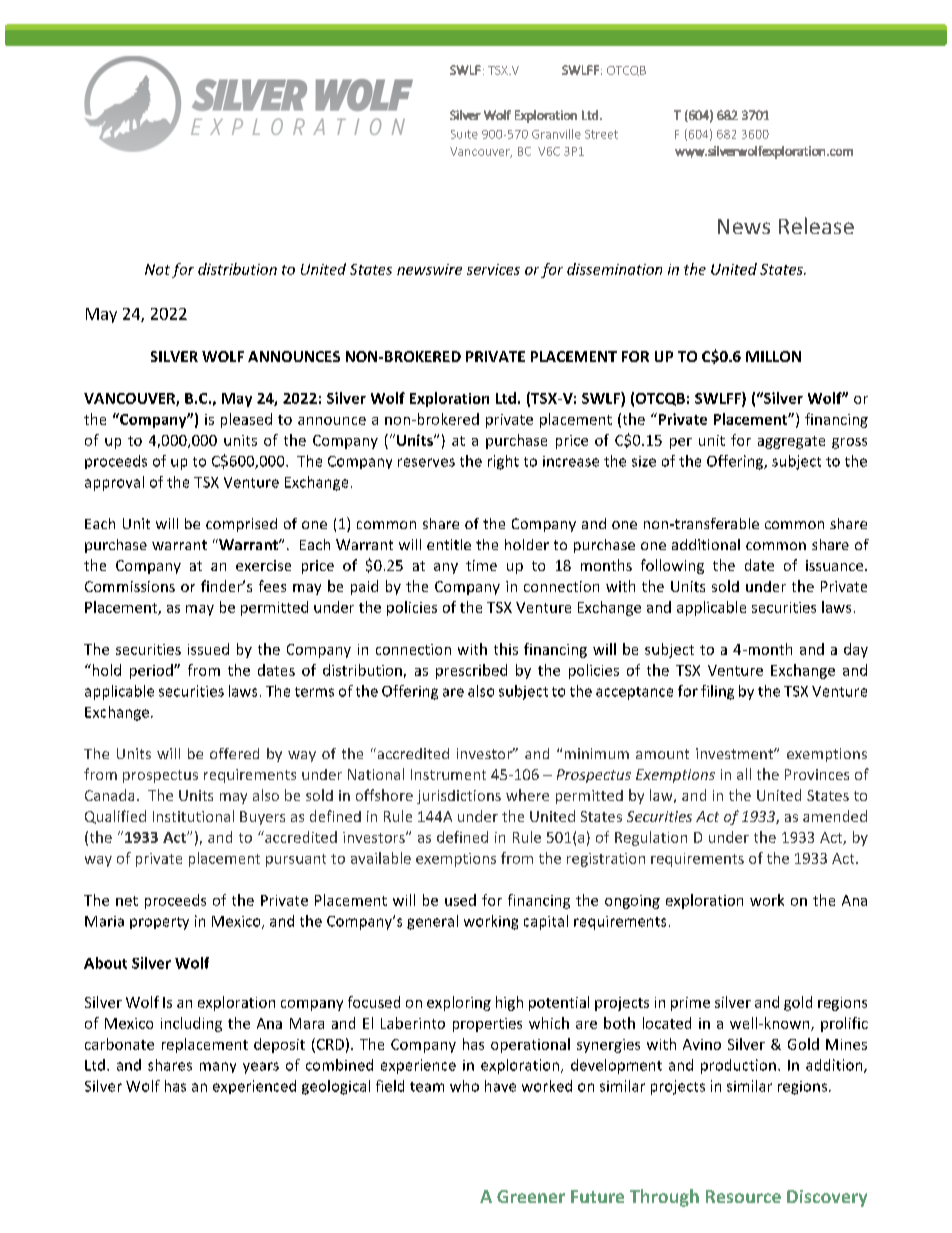 This screenshot has height=1233, width=952. I want to click on Suite, so click(464, 134).
